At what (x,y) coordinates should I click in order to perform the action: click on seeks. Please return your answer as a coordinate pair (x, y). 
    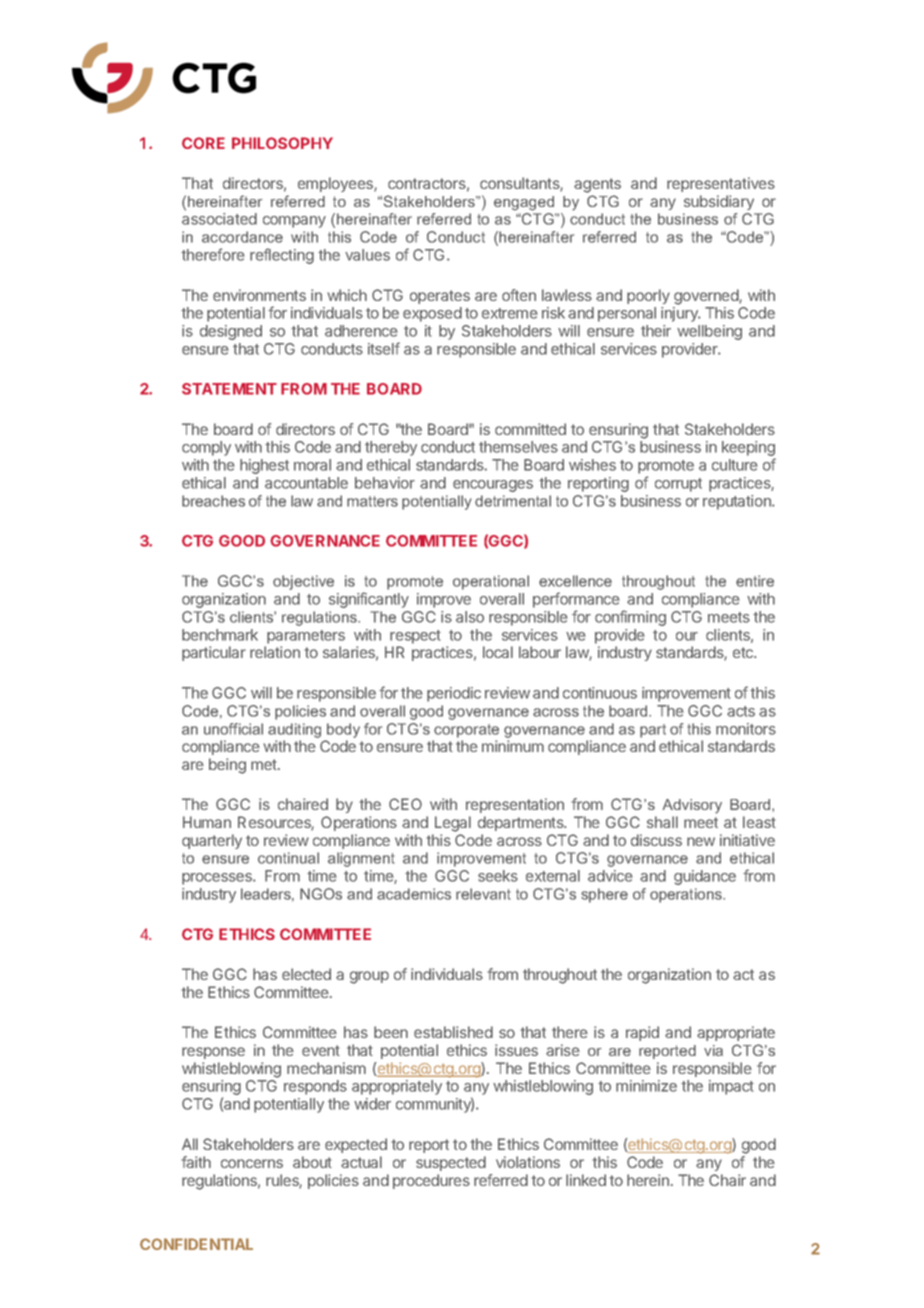
    Looking at the image, I should click on (498, 876).
